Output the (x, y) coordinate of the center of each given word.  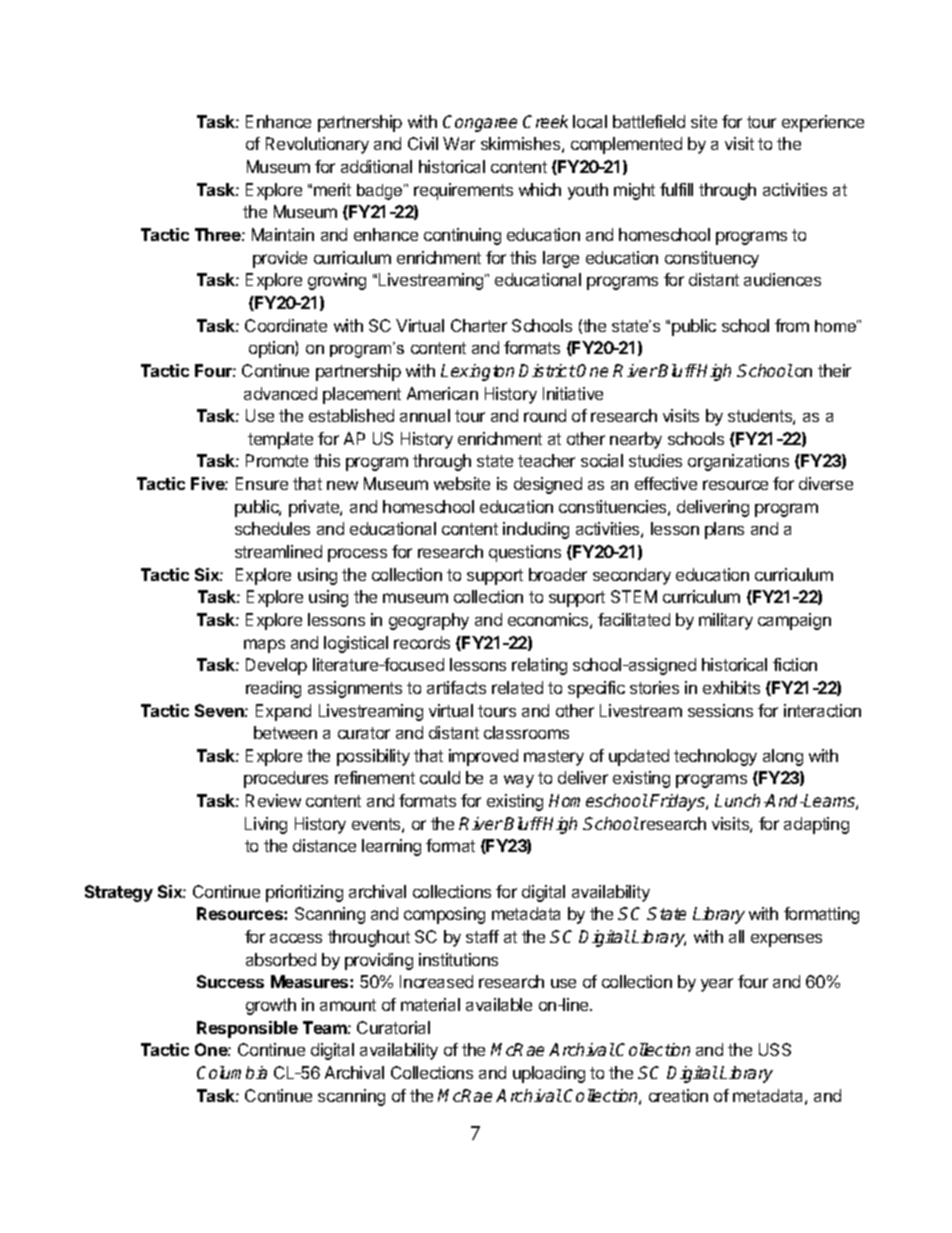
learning (391, 847)
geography (429, 621)
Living (266, 825)
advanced (280, 393)
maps (264, 646)
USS (775, 1049)
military (726, 621)
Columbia (232, 1072)
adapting (816, 825)
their (834, 370)
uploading (549, 1074)
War (459, 143)
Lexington (477, 372)
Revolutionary (317, 145)
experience (823, 123)
